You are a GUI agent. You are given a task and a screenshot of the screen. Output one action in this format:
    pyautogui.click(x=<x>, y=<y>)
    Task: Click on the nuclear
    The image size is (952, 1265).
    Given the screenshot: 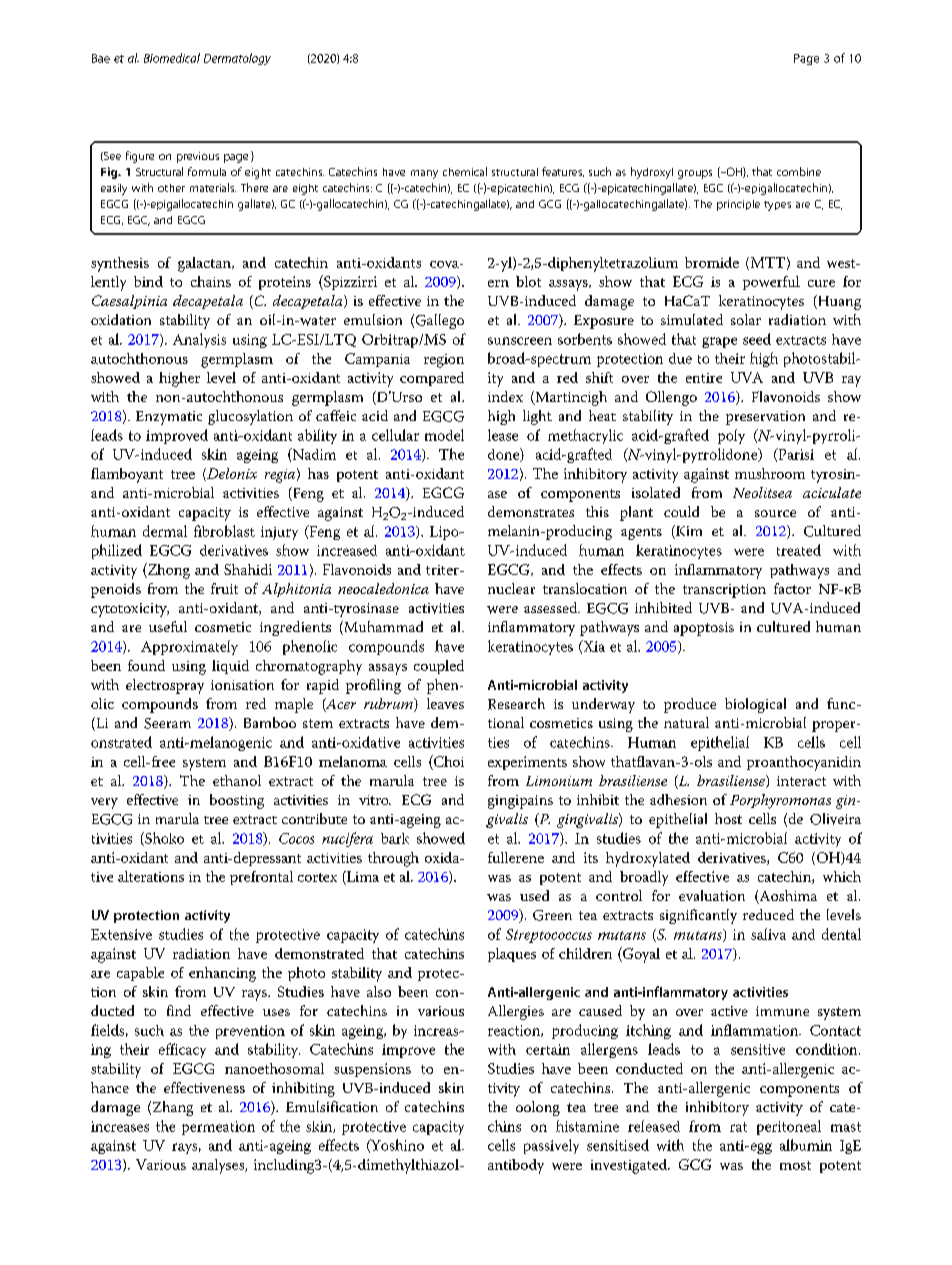 What is the action you would take?
    pyautogui.click(x=511, y=588)
